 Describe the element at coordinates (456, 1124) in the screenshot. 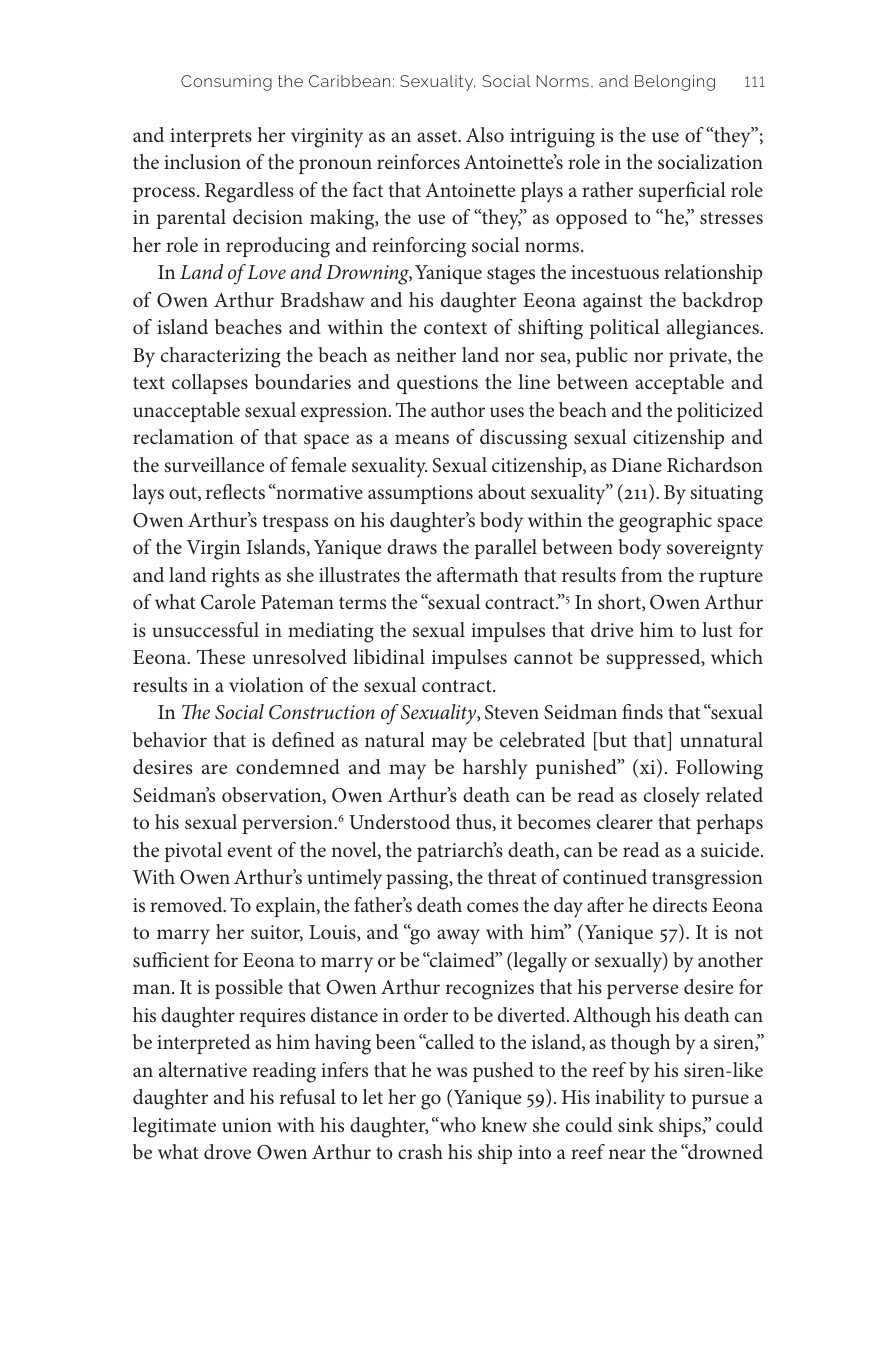

I see `who` at that location.
